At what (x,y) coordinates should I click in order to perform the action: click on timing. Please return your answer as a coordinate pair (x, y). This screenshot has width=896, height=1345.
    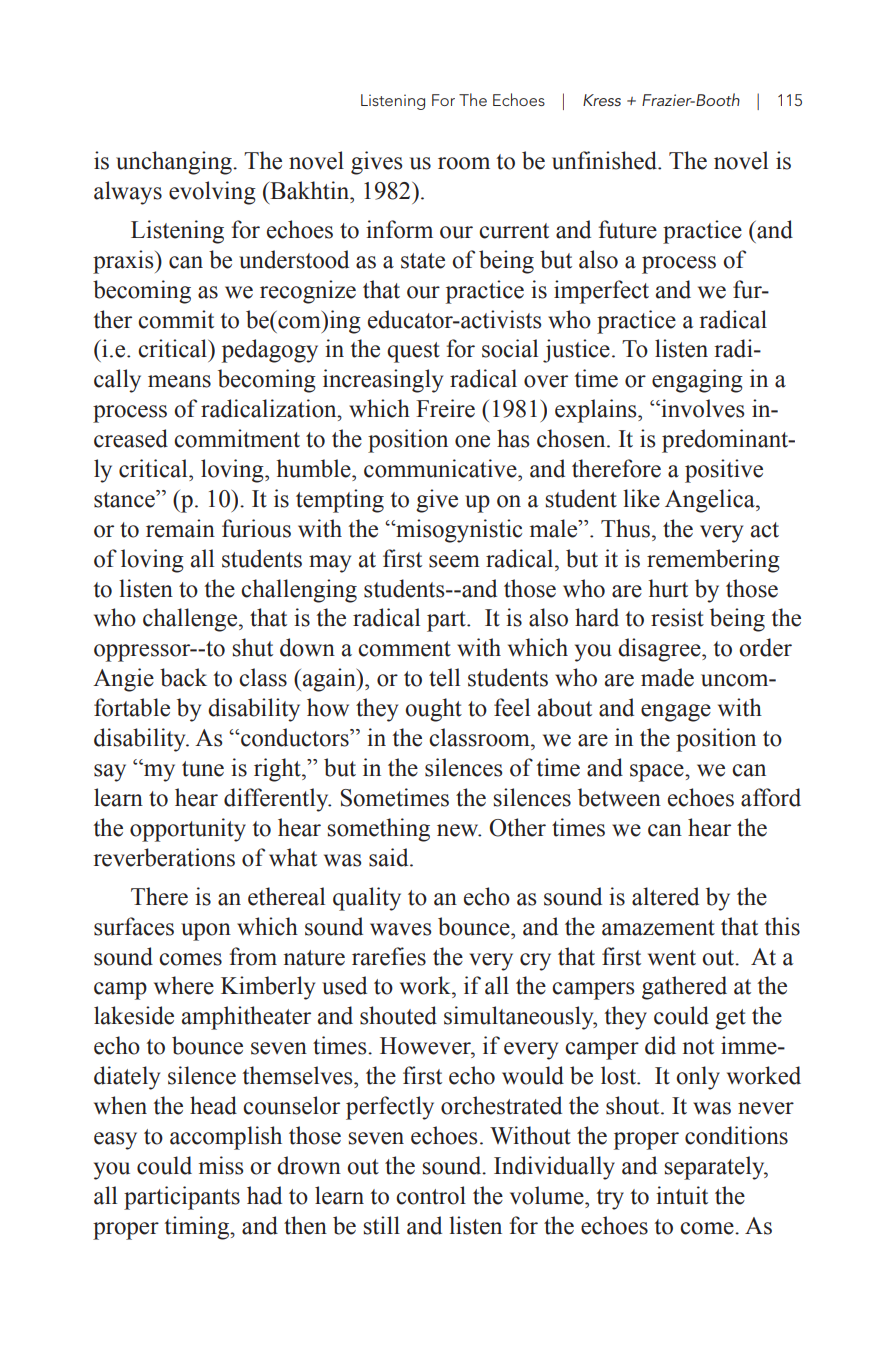
    Looking at the image, I should click on (198, 1228).
